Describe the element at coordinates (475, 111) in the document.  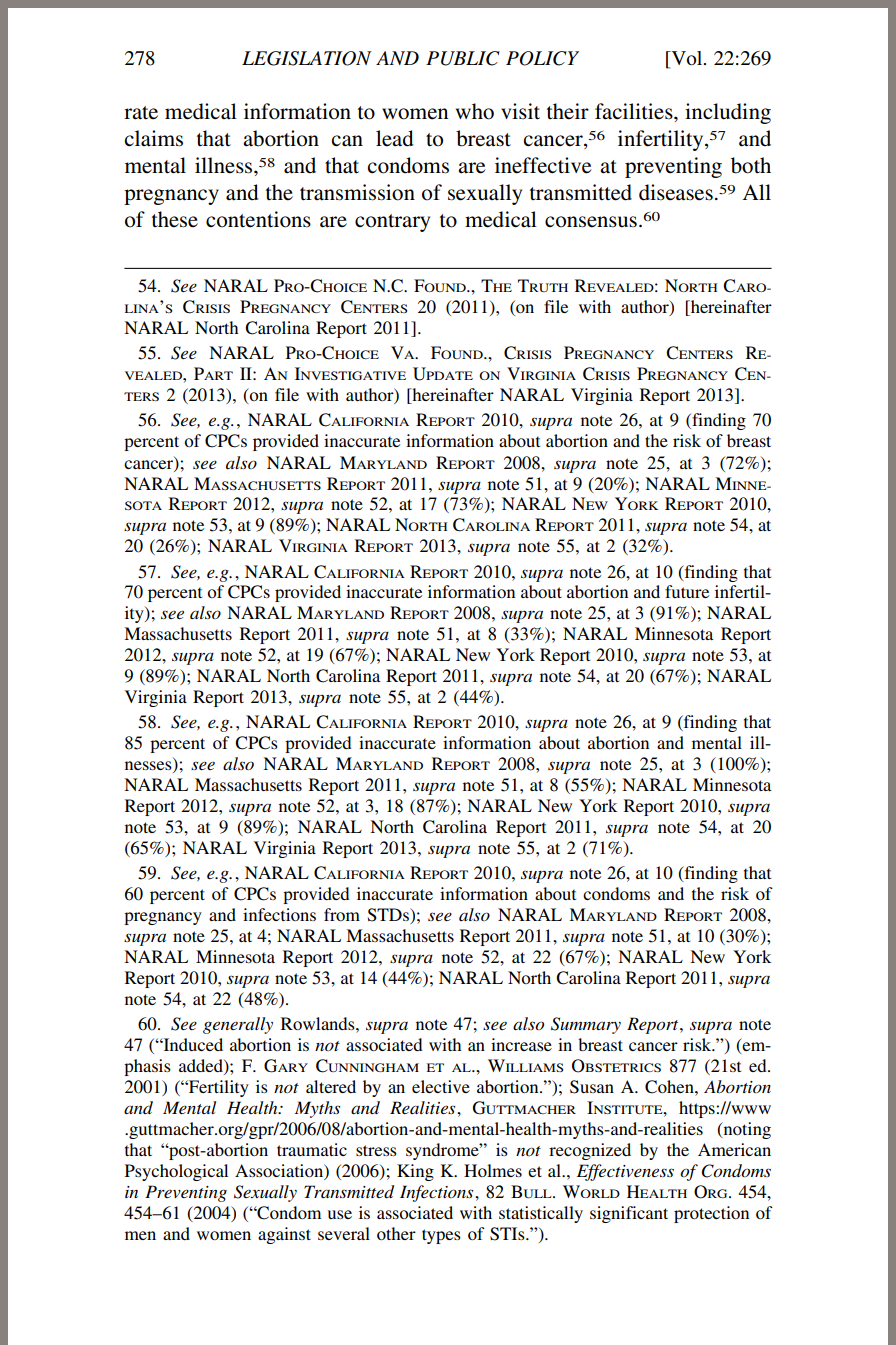
I see `who` at that location.
